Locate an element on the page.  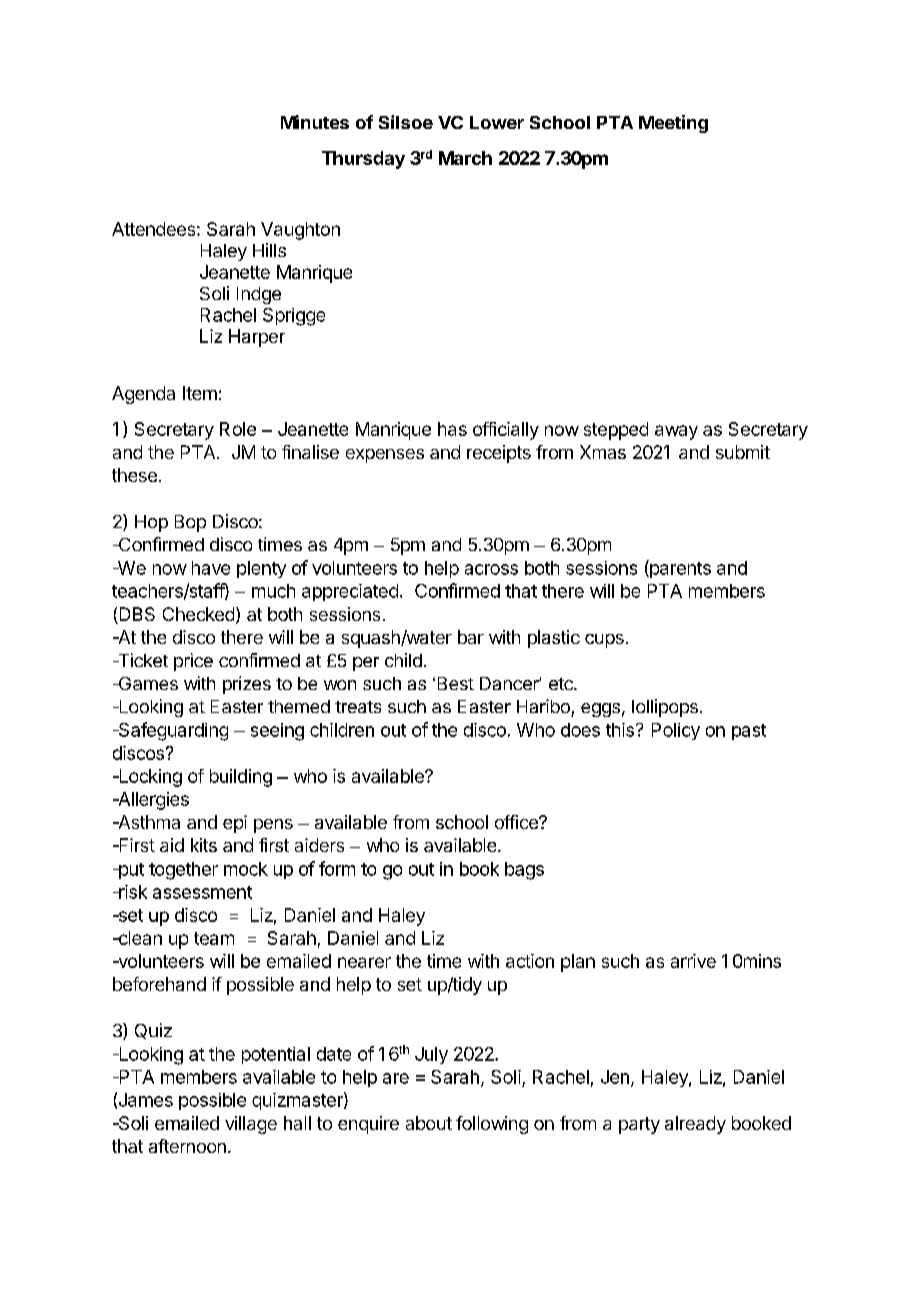
afternoon is located at coordinates (187, 1146).
